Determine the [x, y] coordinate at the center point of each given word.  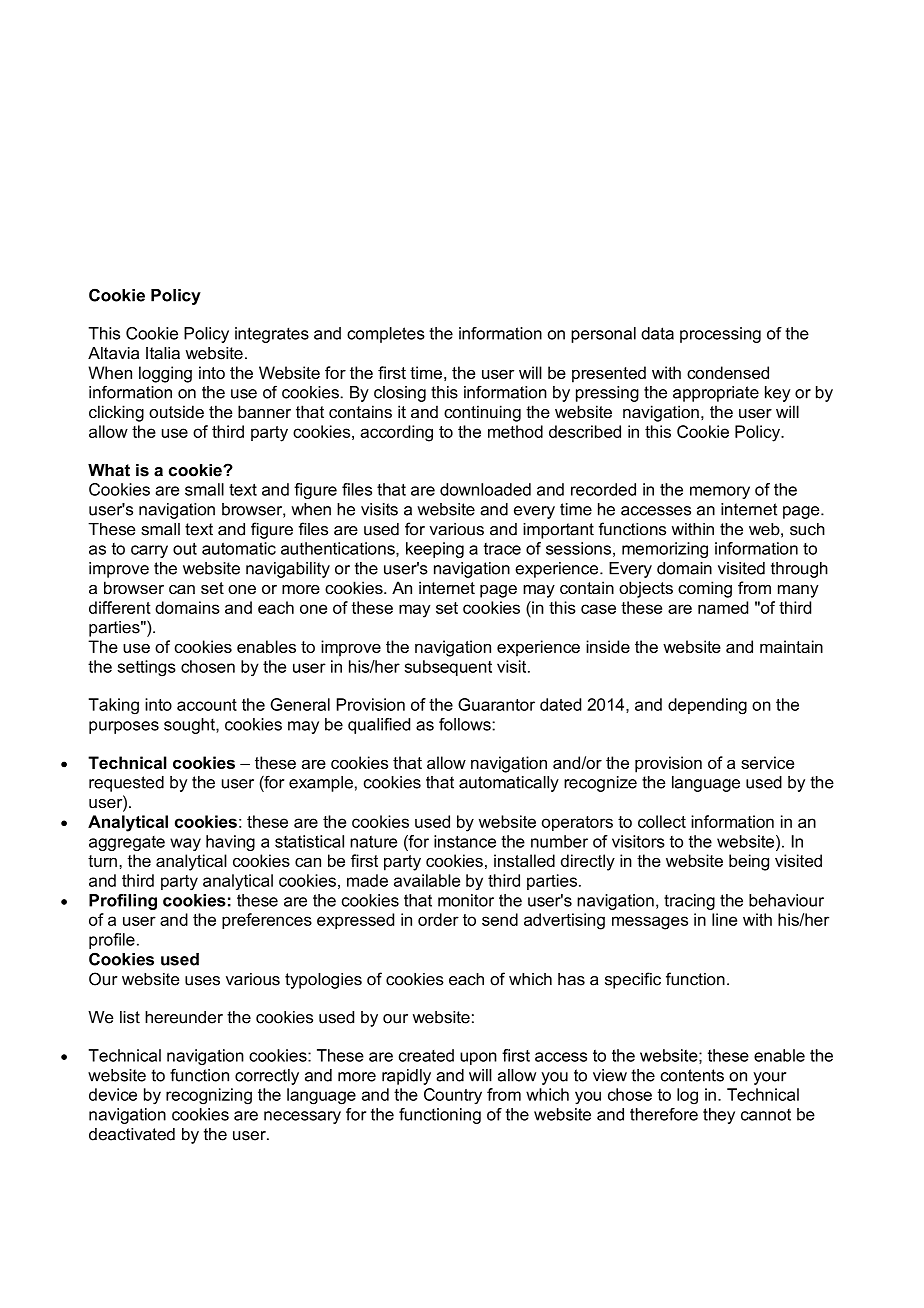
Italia [163, 353]
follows [466, 724]
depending [707, 706]
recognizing [209, 1096]
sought [190, 726]
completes [386, 335]
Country [453, 1096]
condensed [728, 372]
